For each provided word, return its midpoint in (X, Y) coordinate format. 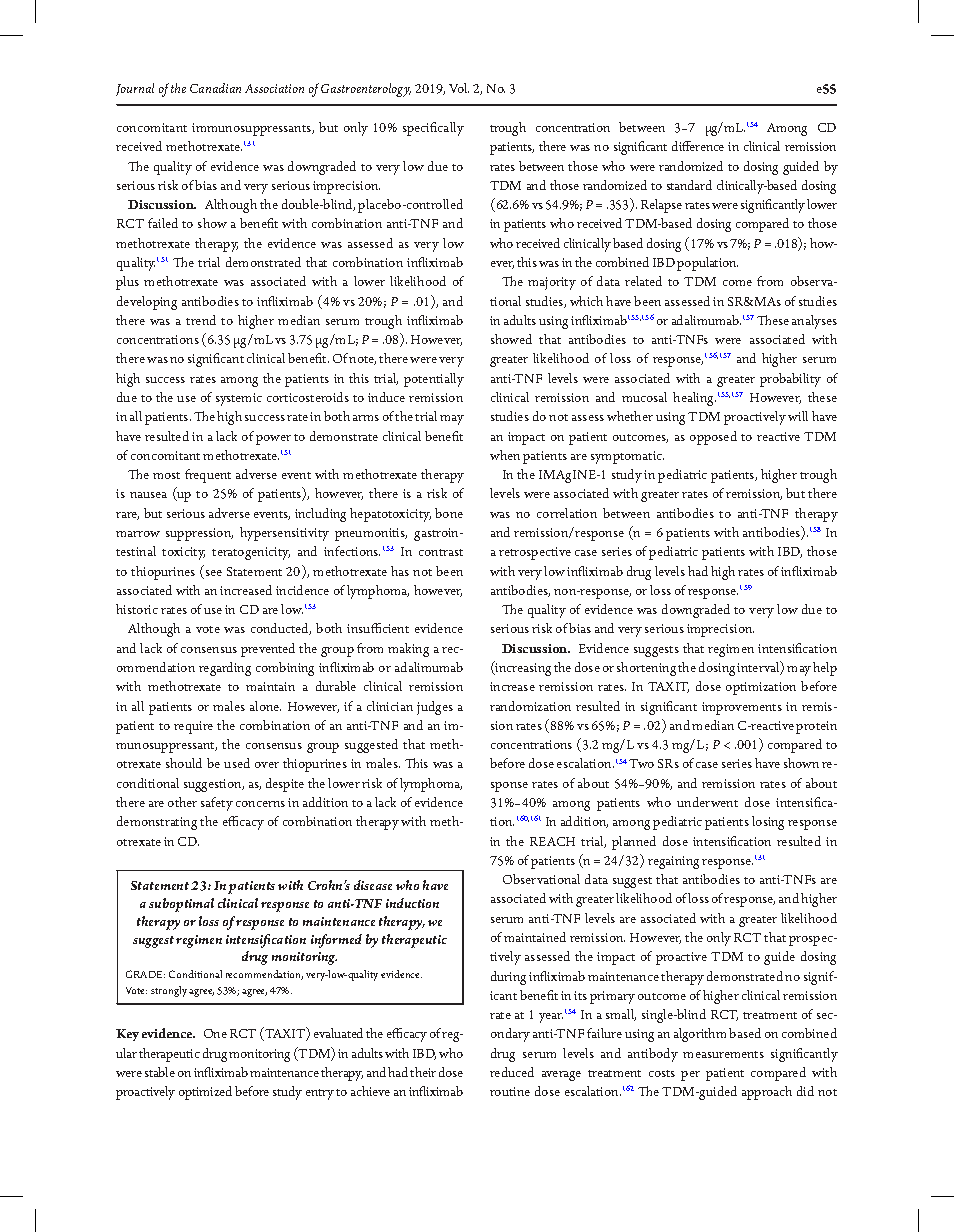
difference (698, 146)
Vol (459, 88)
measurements (723, 1054)
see (212, 574)
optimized (205, 1093)
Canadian (215, 88)
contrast (441, 552)
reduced (512, 1072)
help (825, 669)
